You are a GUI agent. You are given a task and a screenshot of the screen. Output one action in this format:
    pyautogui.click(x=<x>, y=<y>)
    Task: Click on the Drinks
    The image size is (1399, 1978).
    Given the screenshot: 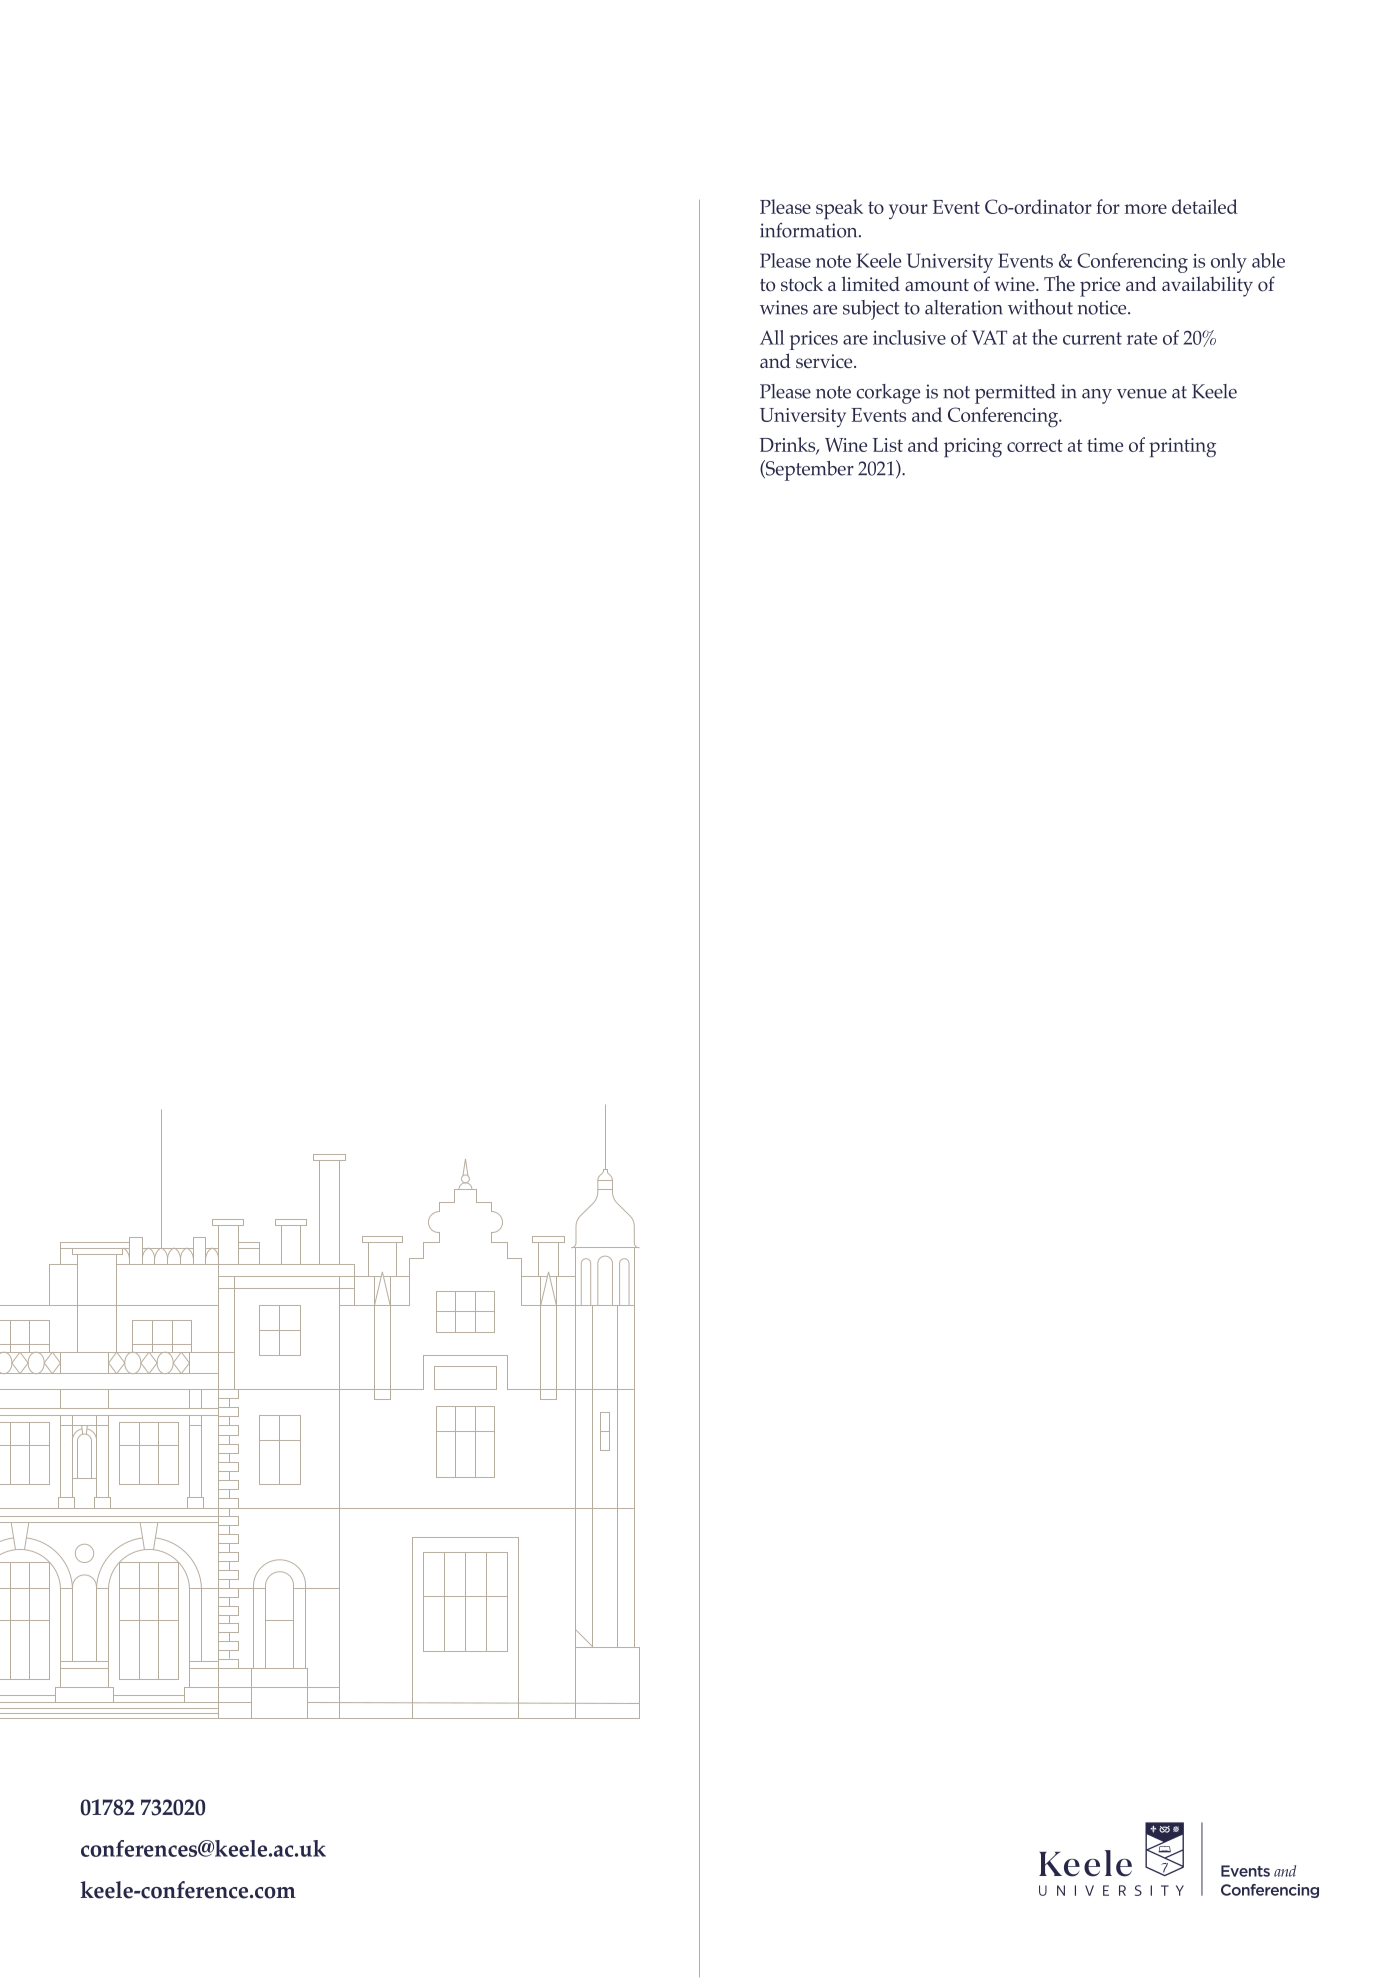 What is the action you would take?
    pyautogui.click(x=789, y=446)
